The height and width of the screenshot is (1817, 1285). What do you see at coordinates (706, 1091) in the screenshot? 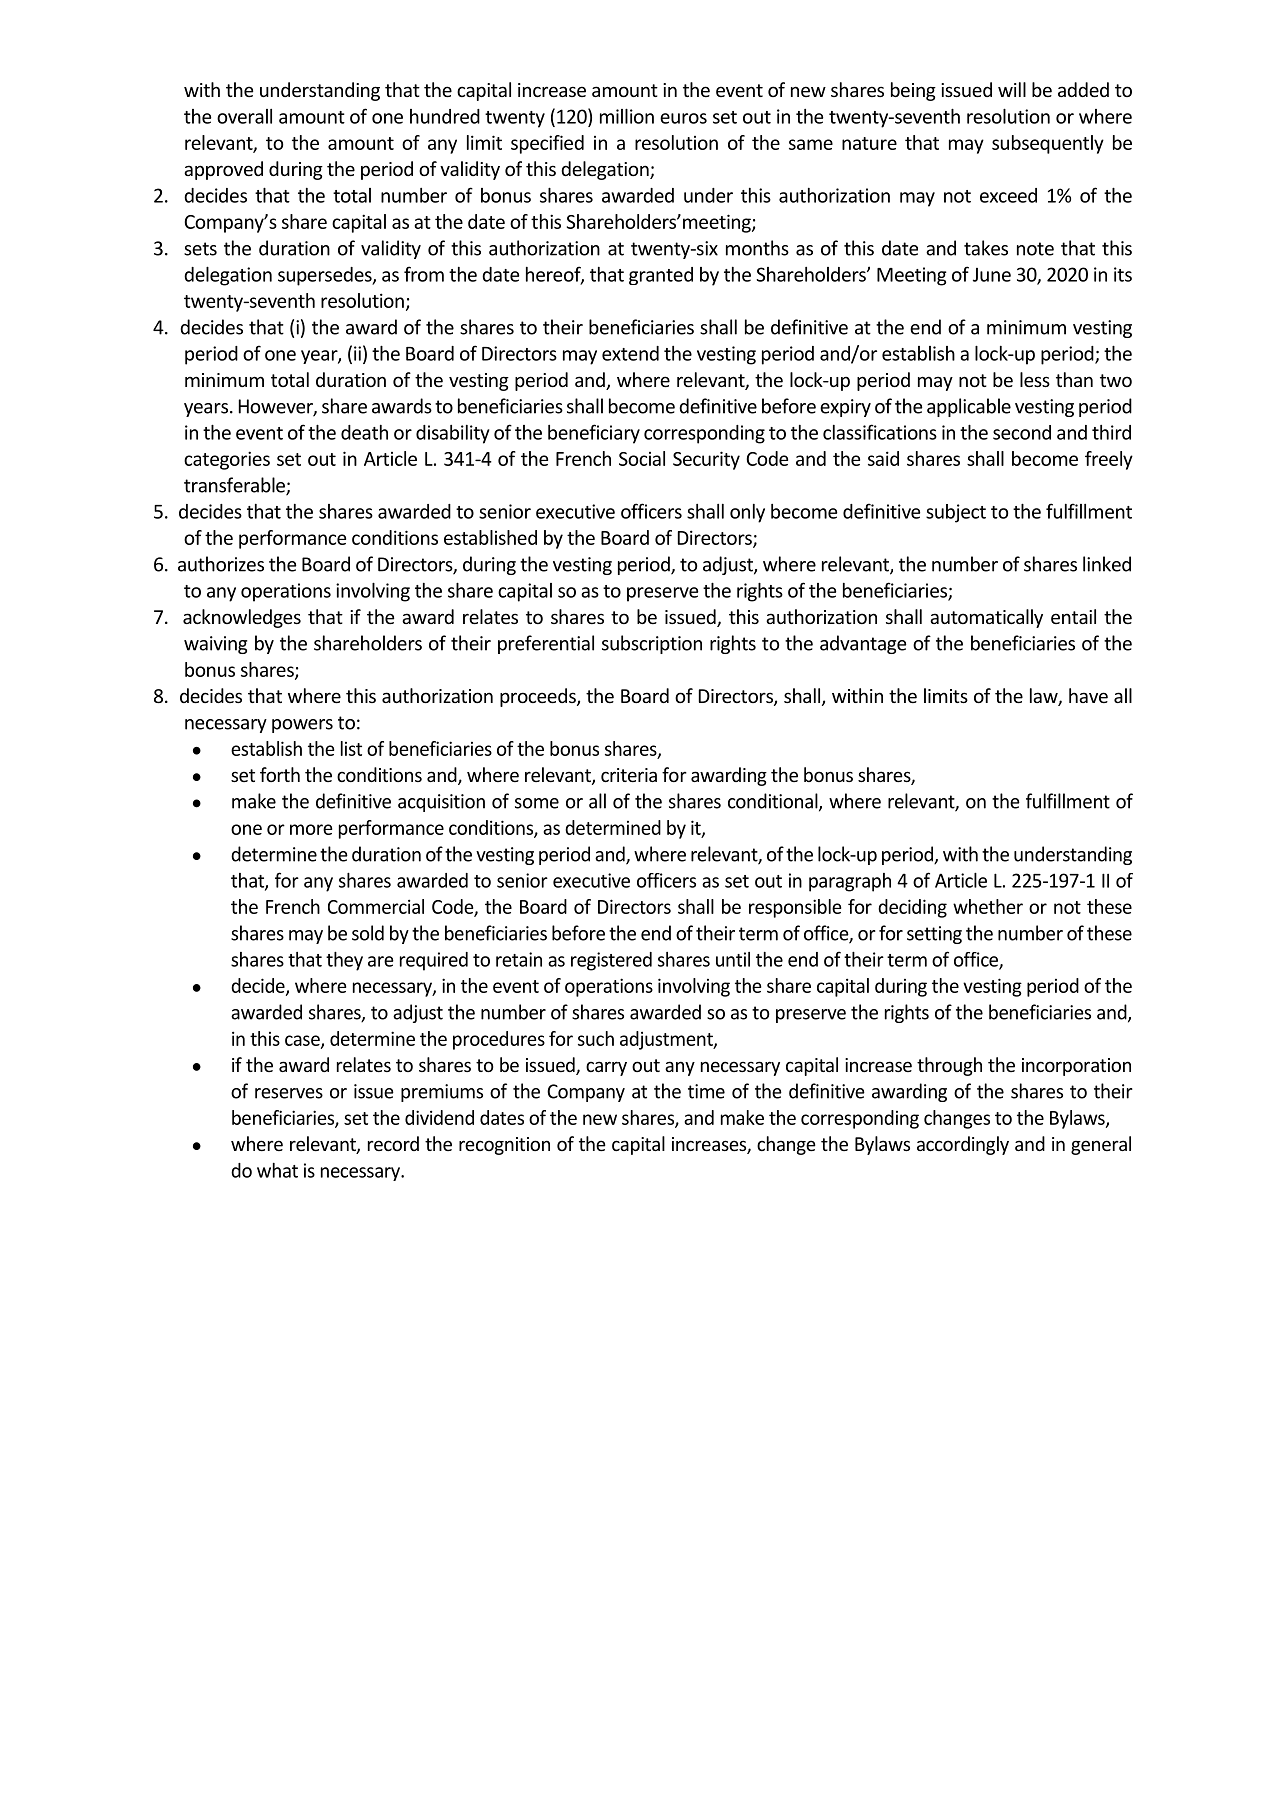
I see `time` at bounding box center [706, 1091].
